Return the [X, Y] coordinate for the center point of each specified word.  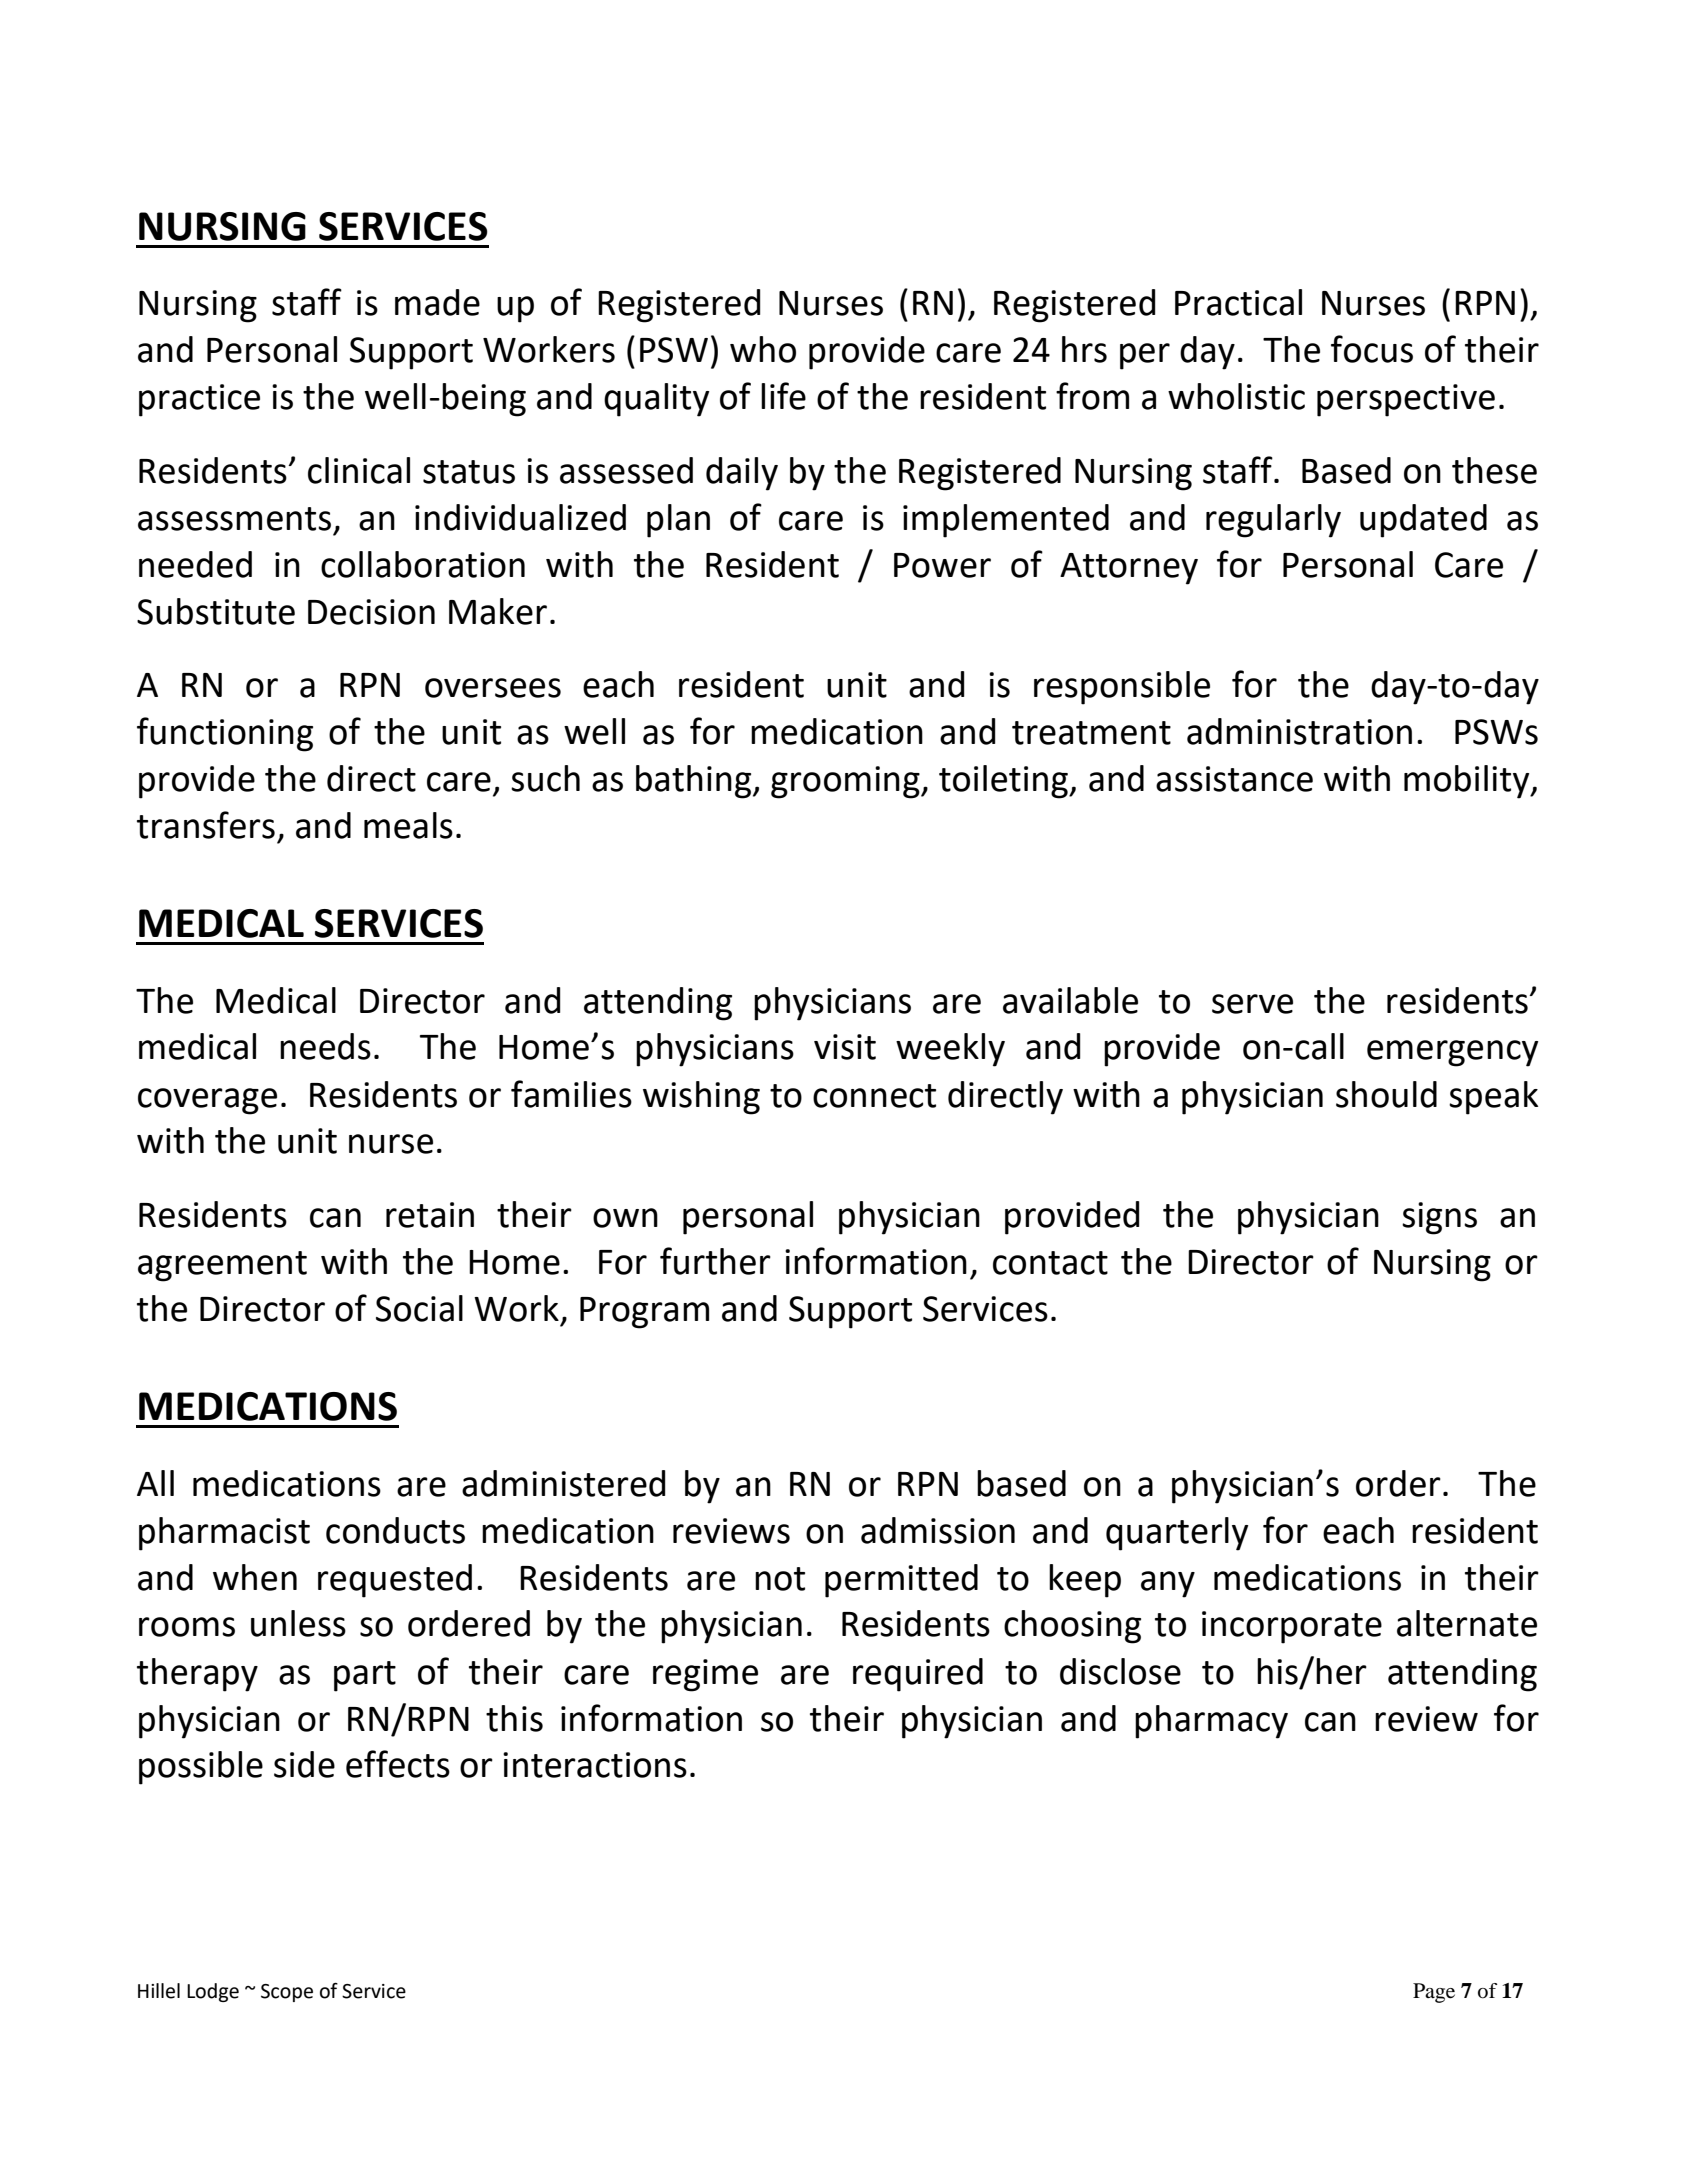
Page [1434, 1993]
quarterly [1177, 1534]
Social [419, 1308]
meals [408, 825]
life [783, 396]
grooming [846, 782]
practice [199, 400]
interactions [595, 1765]
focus [1372, 349]
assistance [1234, 779]
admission [938, 1530]
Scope [287, 1993]
